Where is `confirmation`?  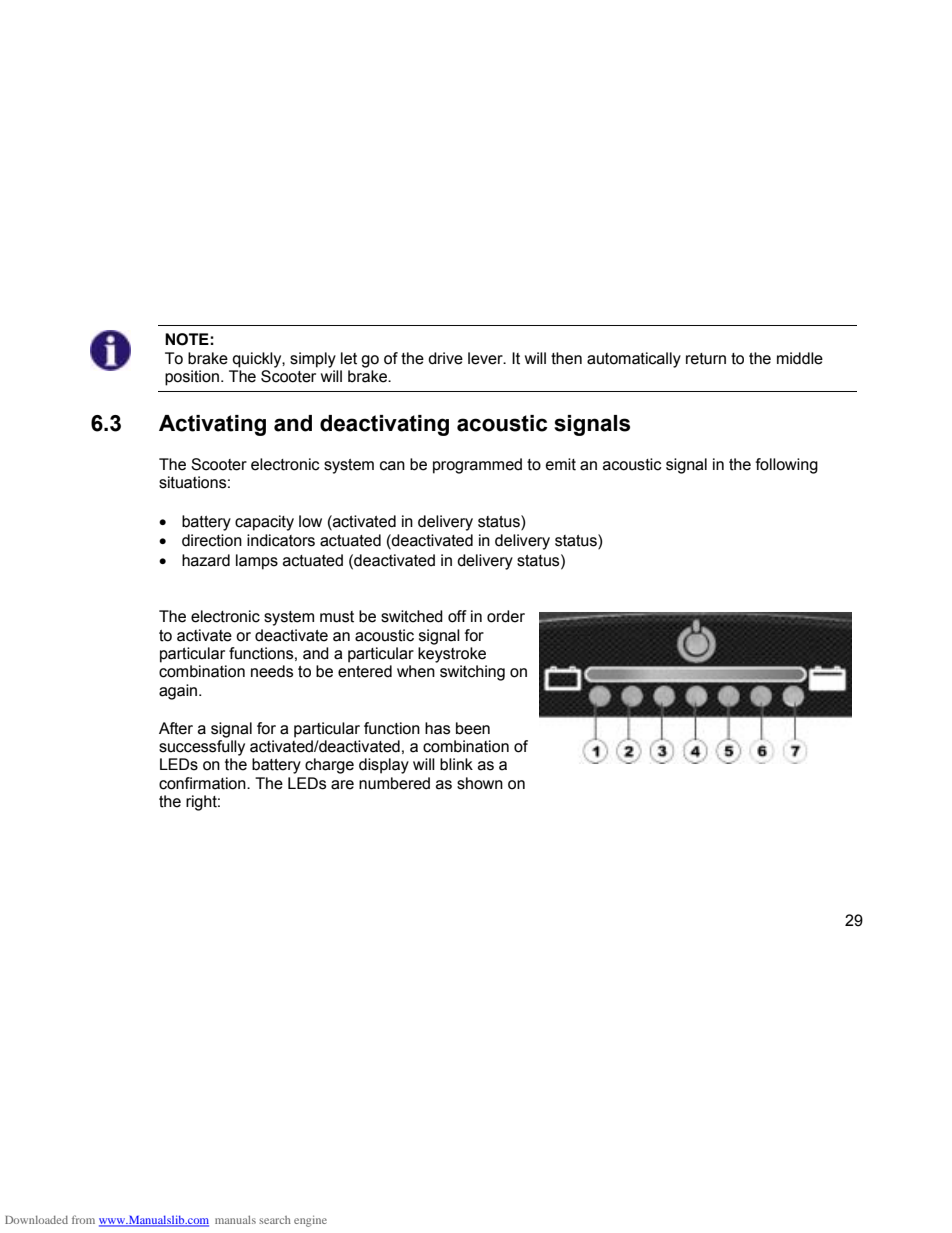
confirmation is located at coordinates (203, 783).
